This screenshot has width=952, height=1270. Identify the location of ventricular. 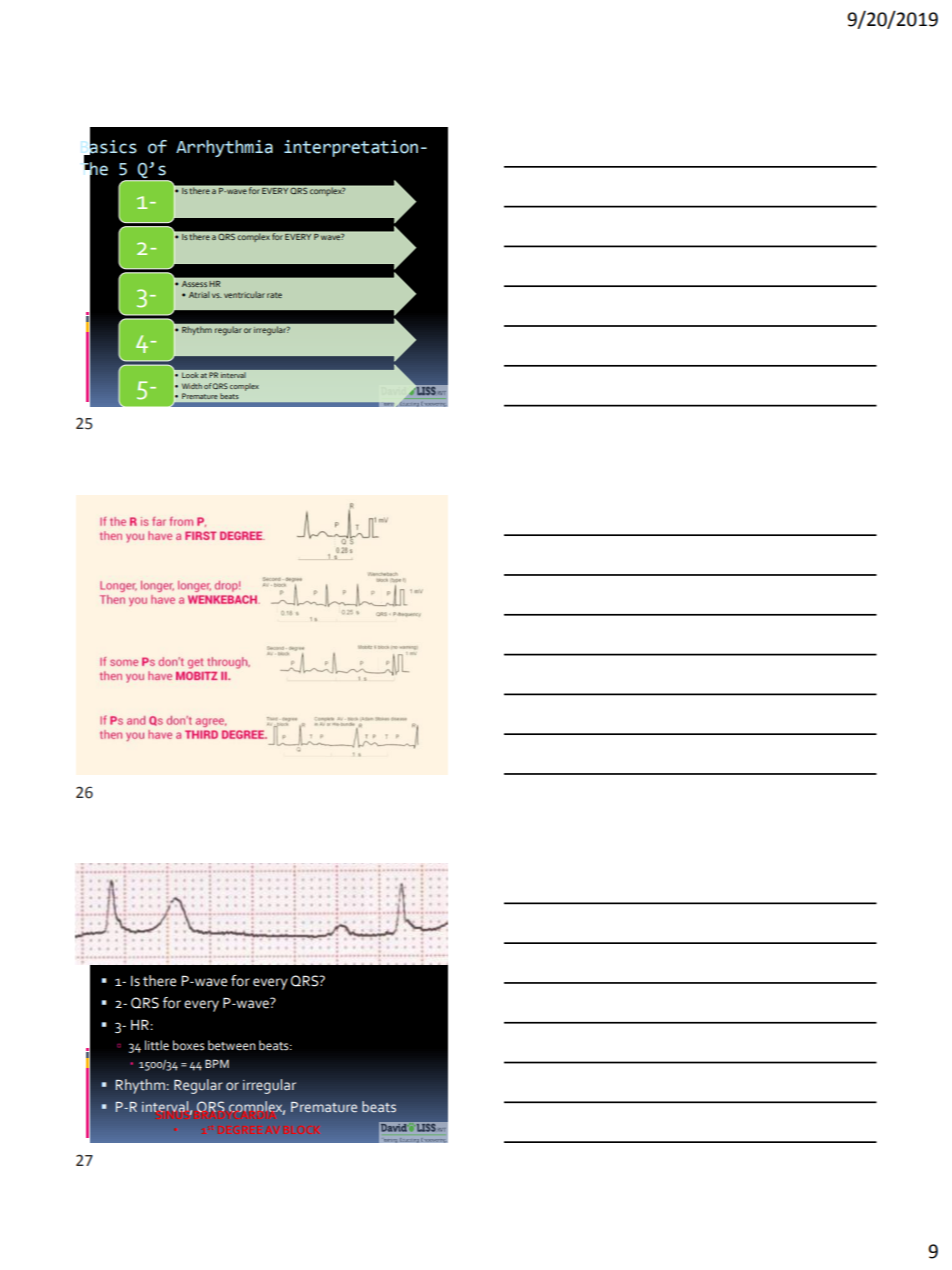
(244, 294).
